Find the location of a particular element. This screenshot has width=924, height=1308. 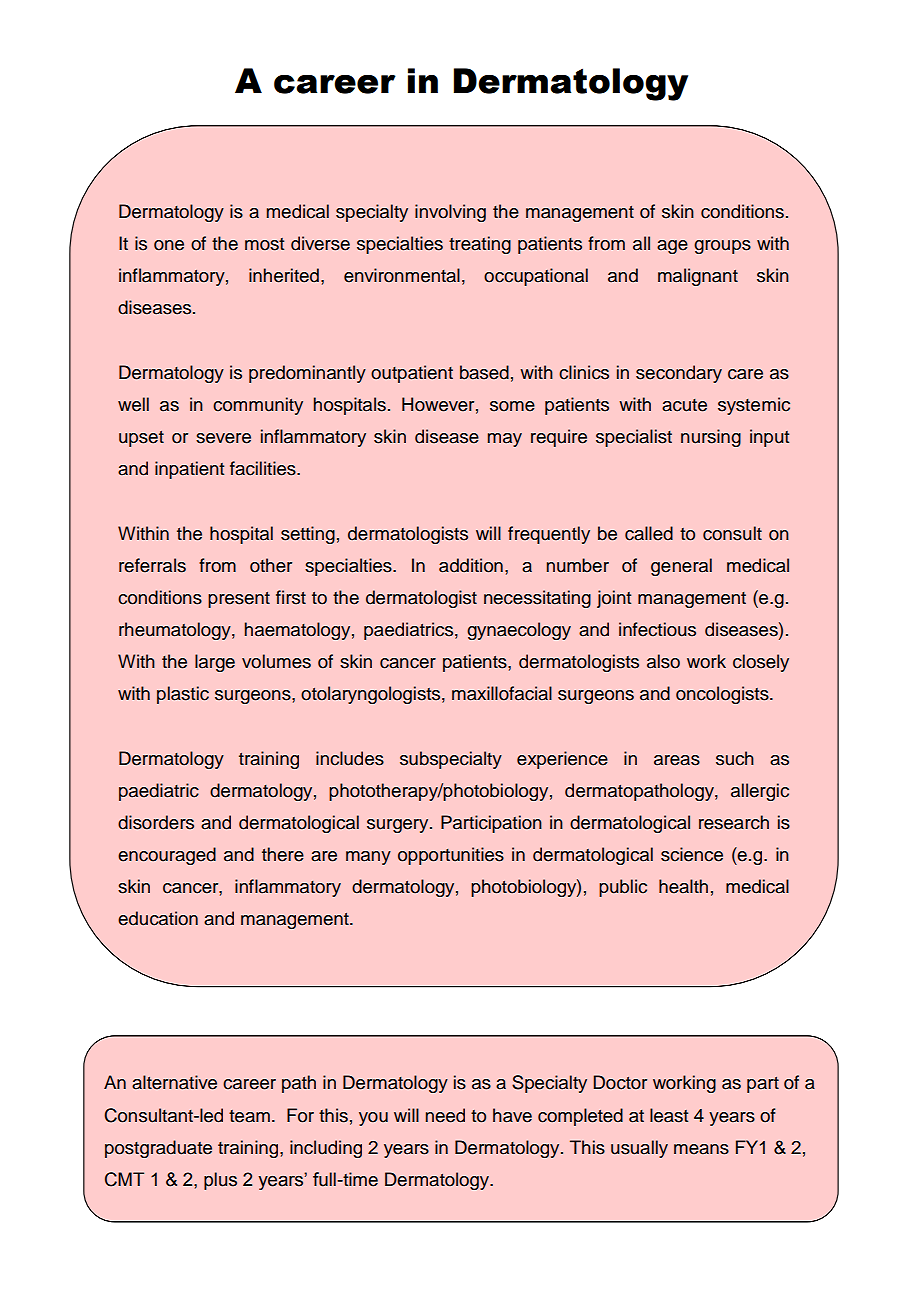

oncologists is located at coordinates (723, 695).
